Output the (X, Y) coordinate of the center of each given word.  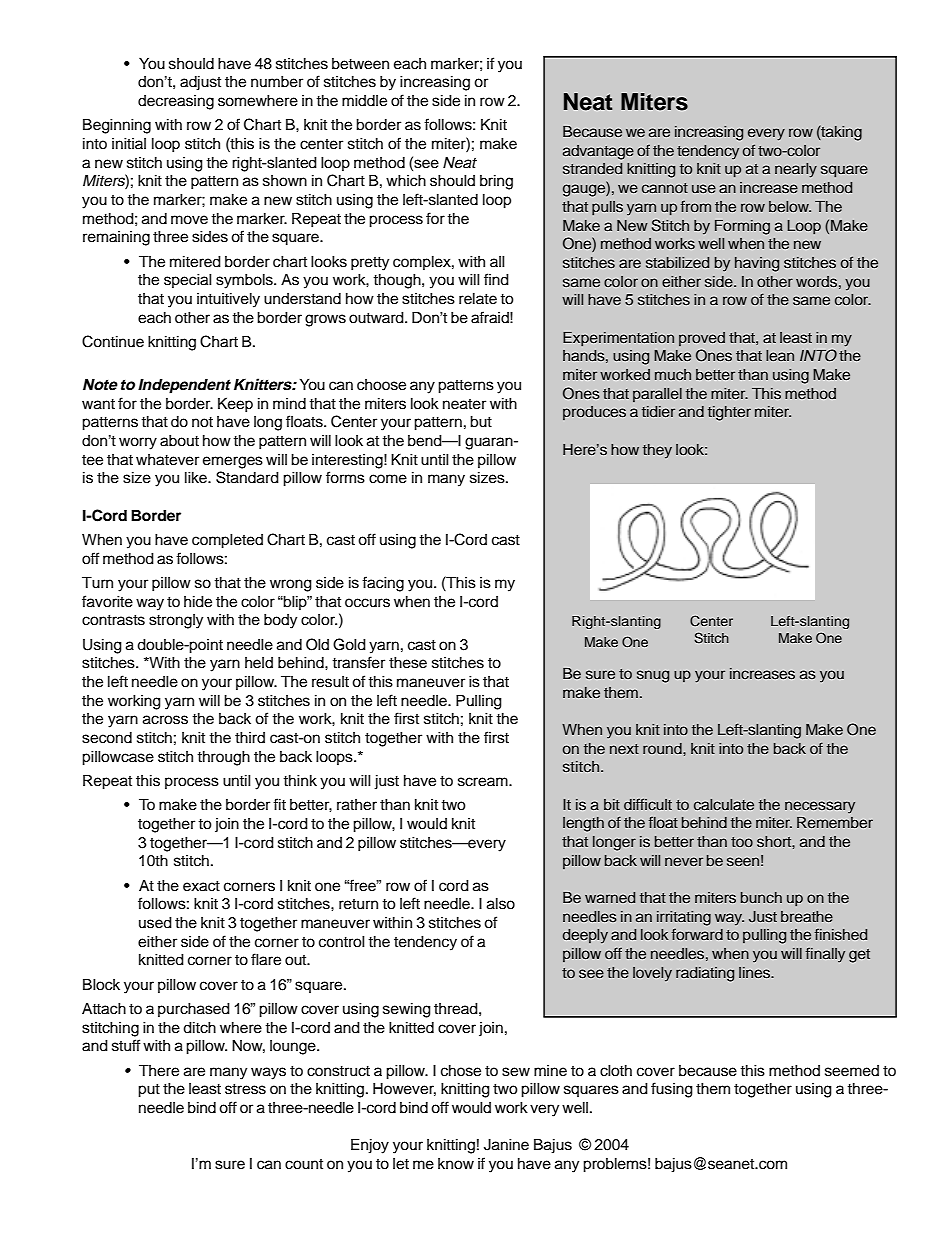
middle (364, 101)
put (149, 1091)
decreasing (176, 102)
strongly (176, 621)
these (408, 663)
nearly (796, 170)
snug (653, 676)
